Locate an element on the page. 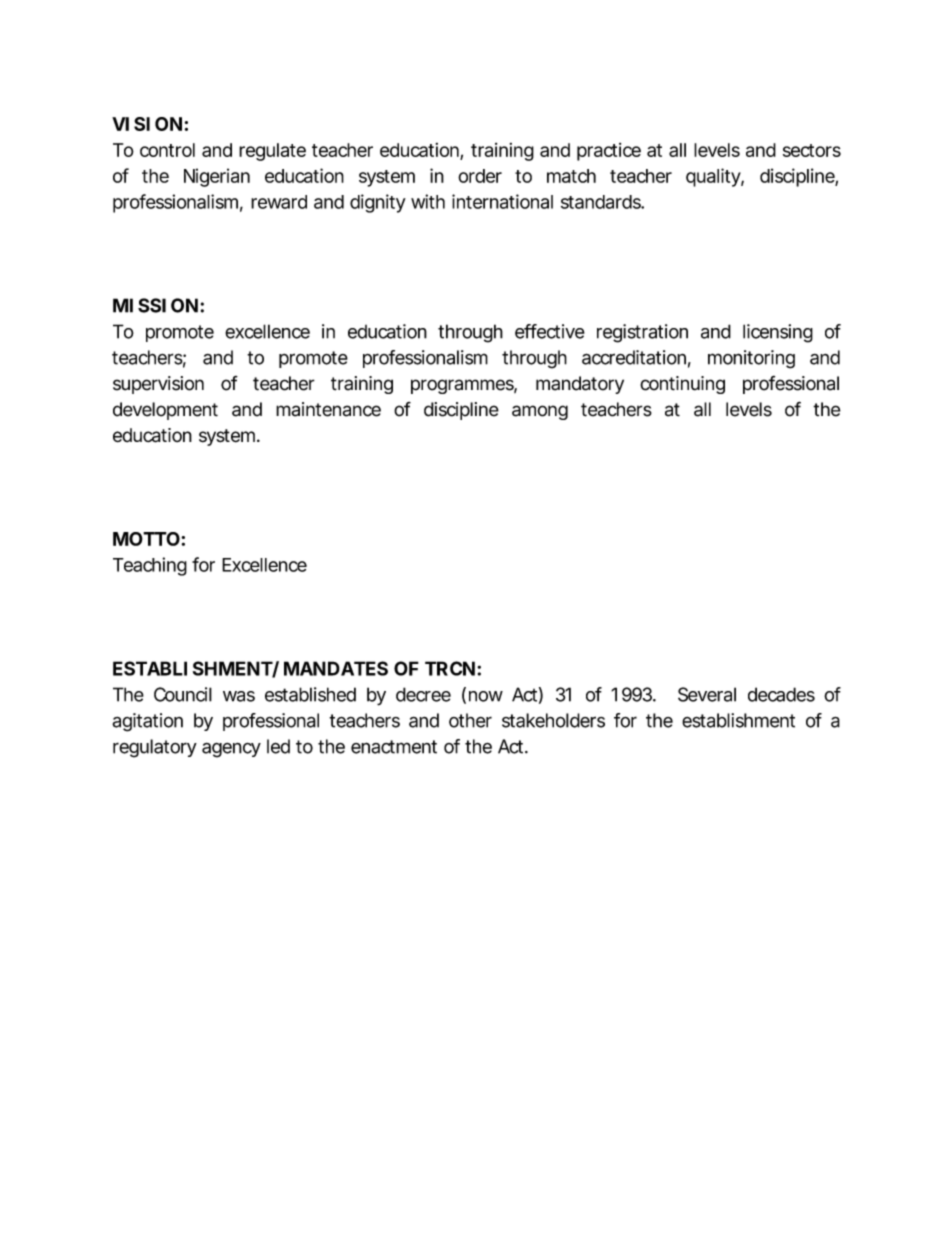  order is located at coordinates (480, 176).
